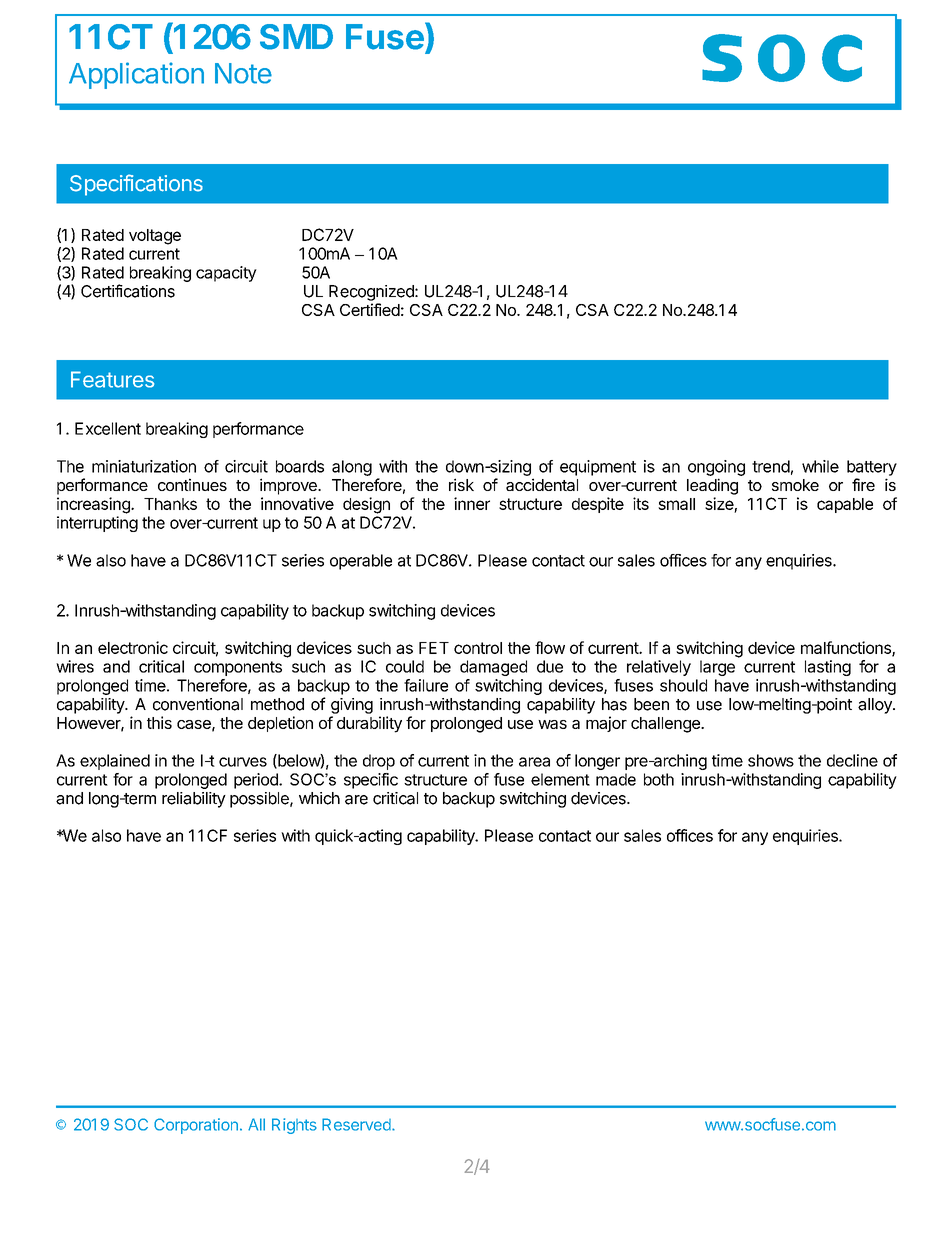  I want to click on both, so click(659, 779).
